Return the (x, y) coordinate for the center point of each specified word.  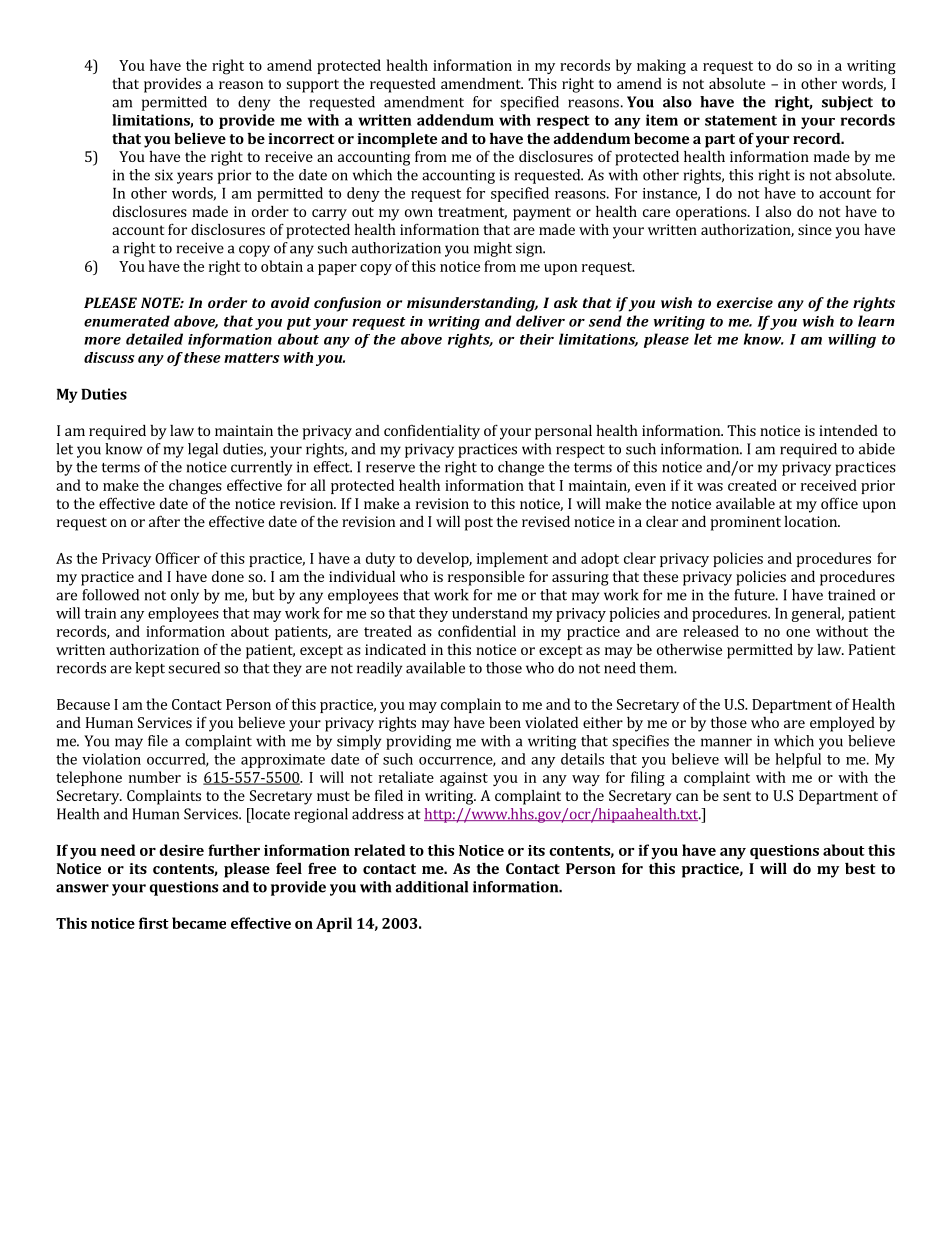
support (312, 86)
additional (431, 887)
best (860, 868)
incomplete (397, 140)
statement (741, 120)
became (199, 923)
